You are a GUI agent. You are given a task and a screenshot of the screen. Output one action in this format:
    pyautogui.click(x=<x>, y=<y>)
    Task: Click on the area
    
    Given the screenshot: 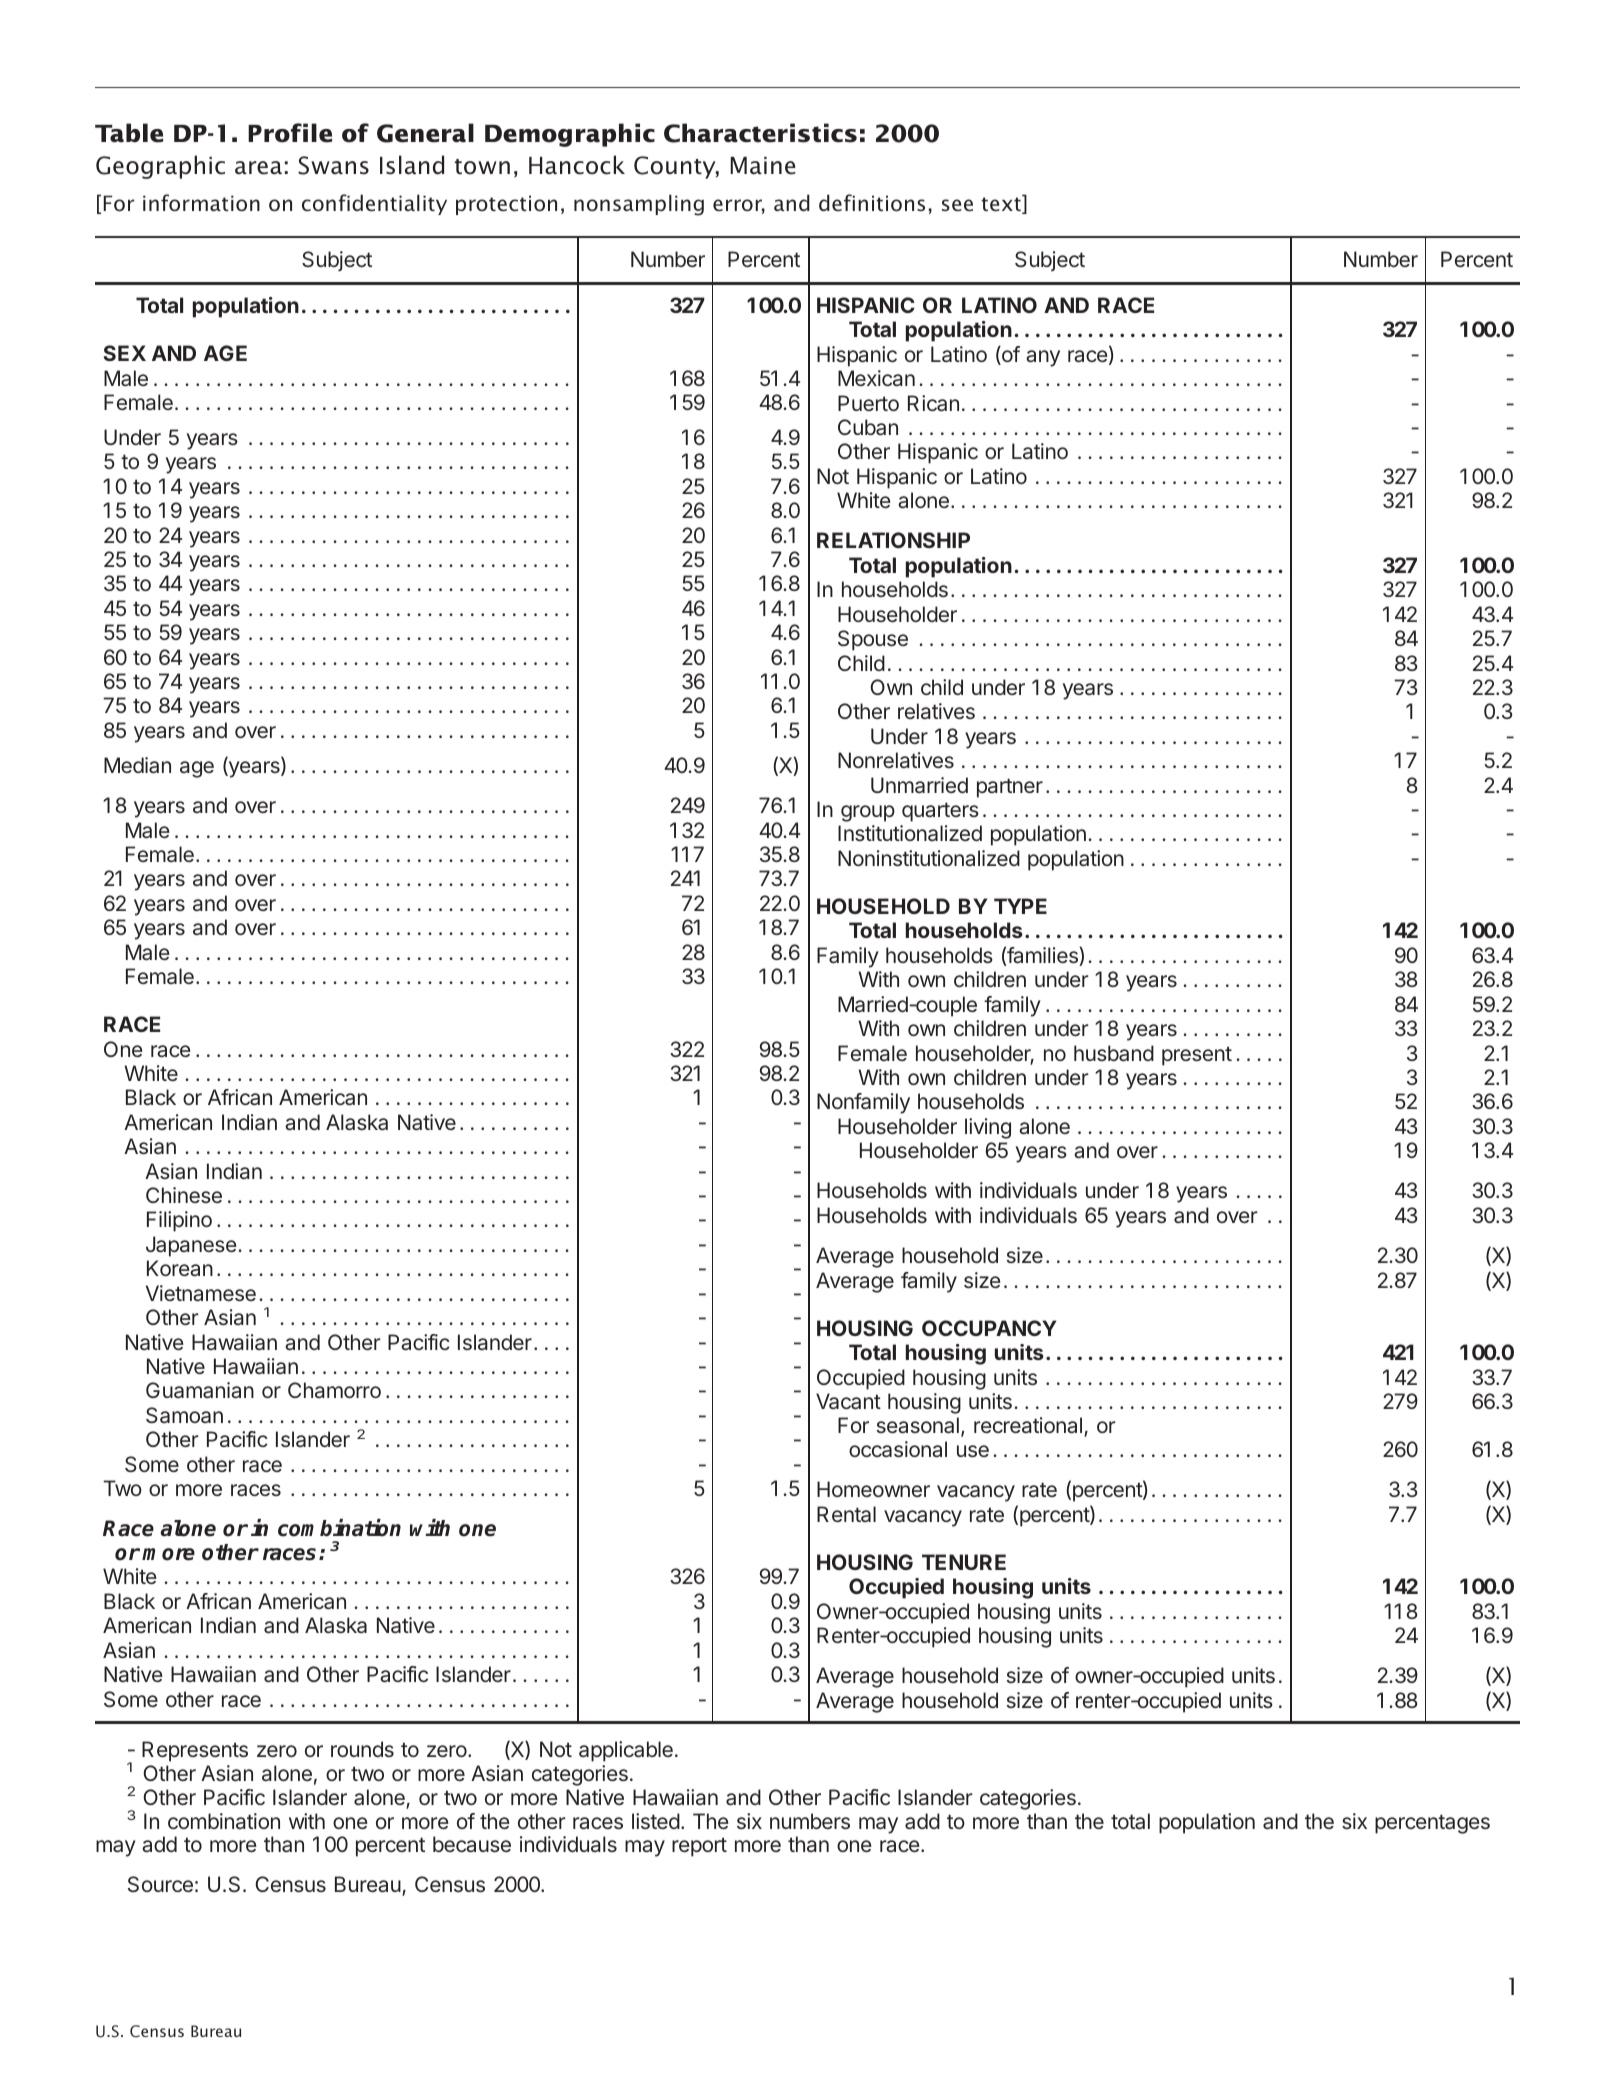 What is the action you would take?
    pyautogui.click(x=258, y=168)
